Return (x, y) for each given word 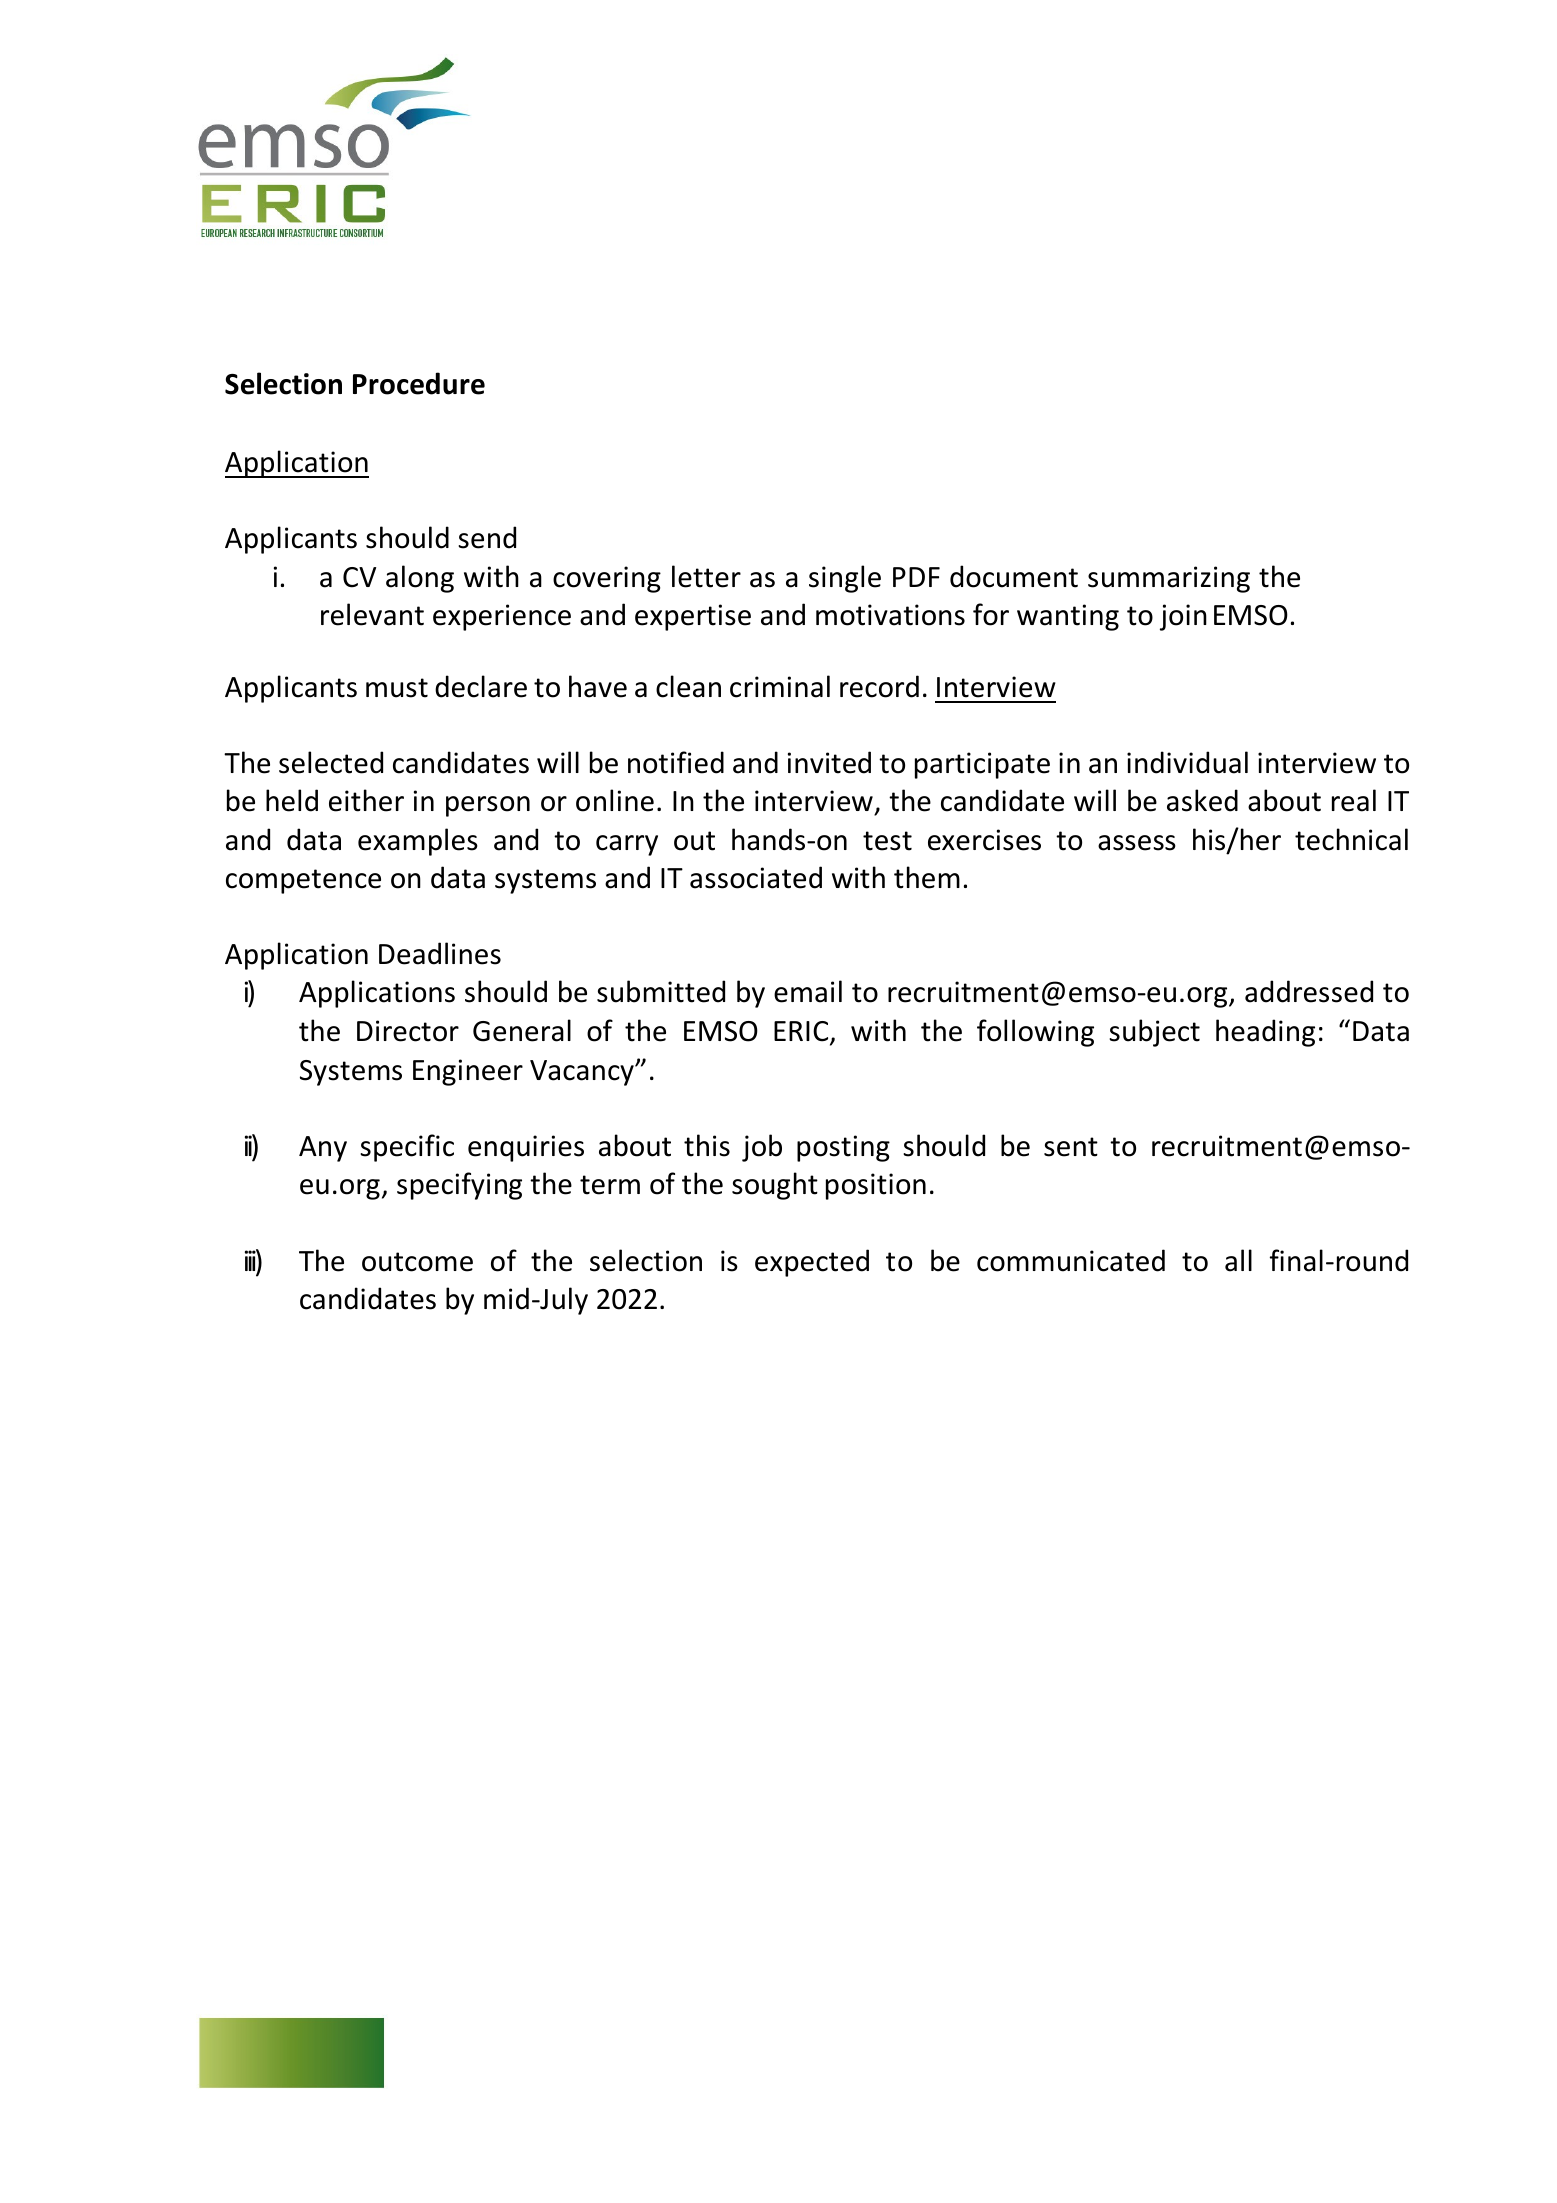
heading (1265, 1033)
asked (1202, 800)
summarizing (1169, 579)
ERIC (802, 1032)
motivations (890, 615)
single (845, 579)
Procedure (419, 383)
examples (418, 842)
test (887, 841)
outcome (417, 1262)
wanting (1068, 617)
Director (408, 1031)
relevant (372, 614)
